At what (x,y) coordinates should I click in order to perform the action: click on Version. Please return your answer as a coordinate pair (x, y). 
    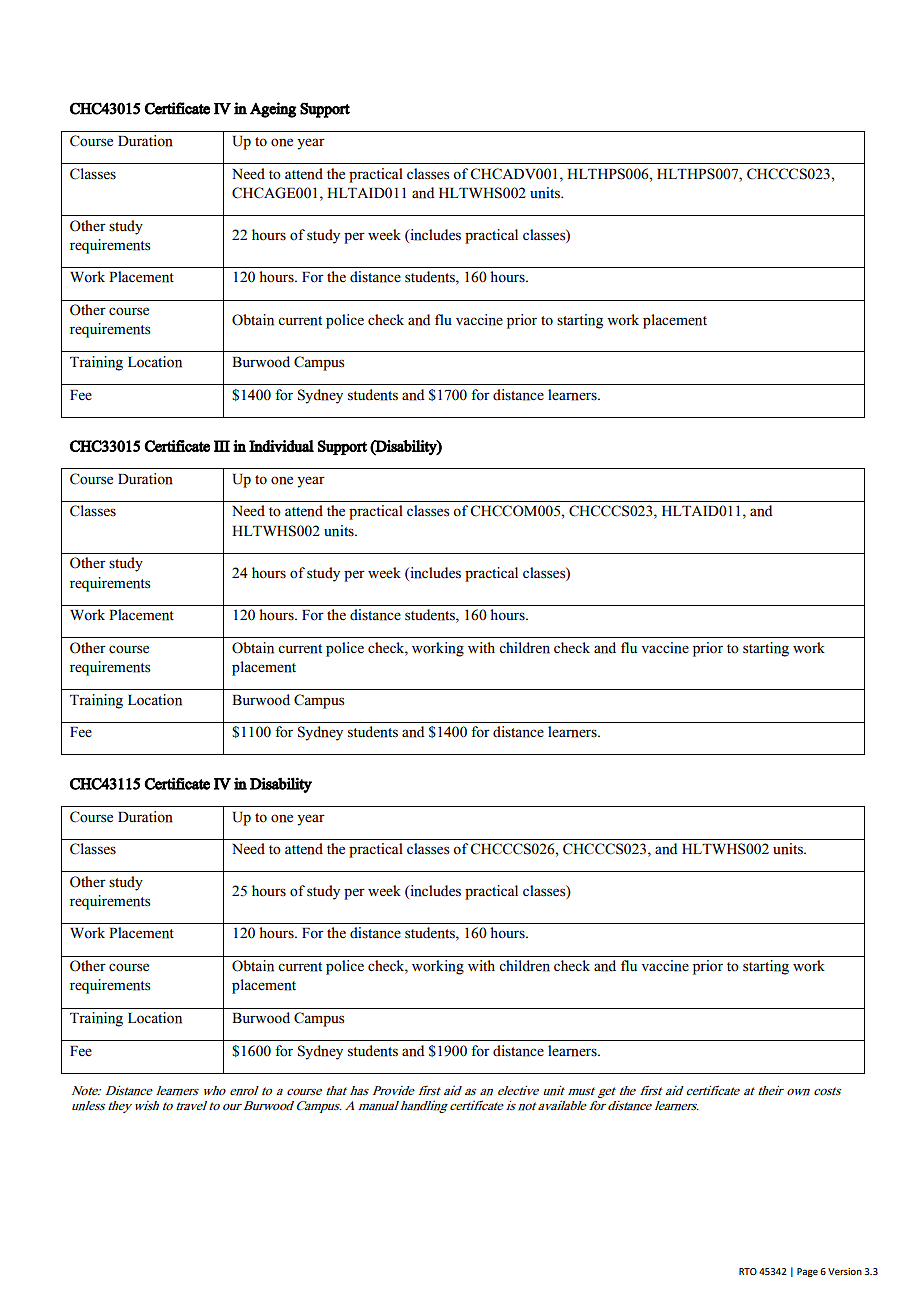
    Looking at the image, I should click on (845, 1271).
